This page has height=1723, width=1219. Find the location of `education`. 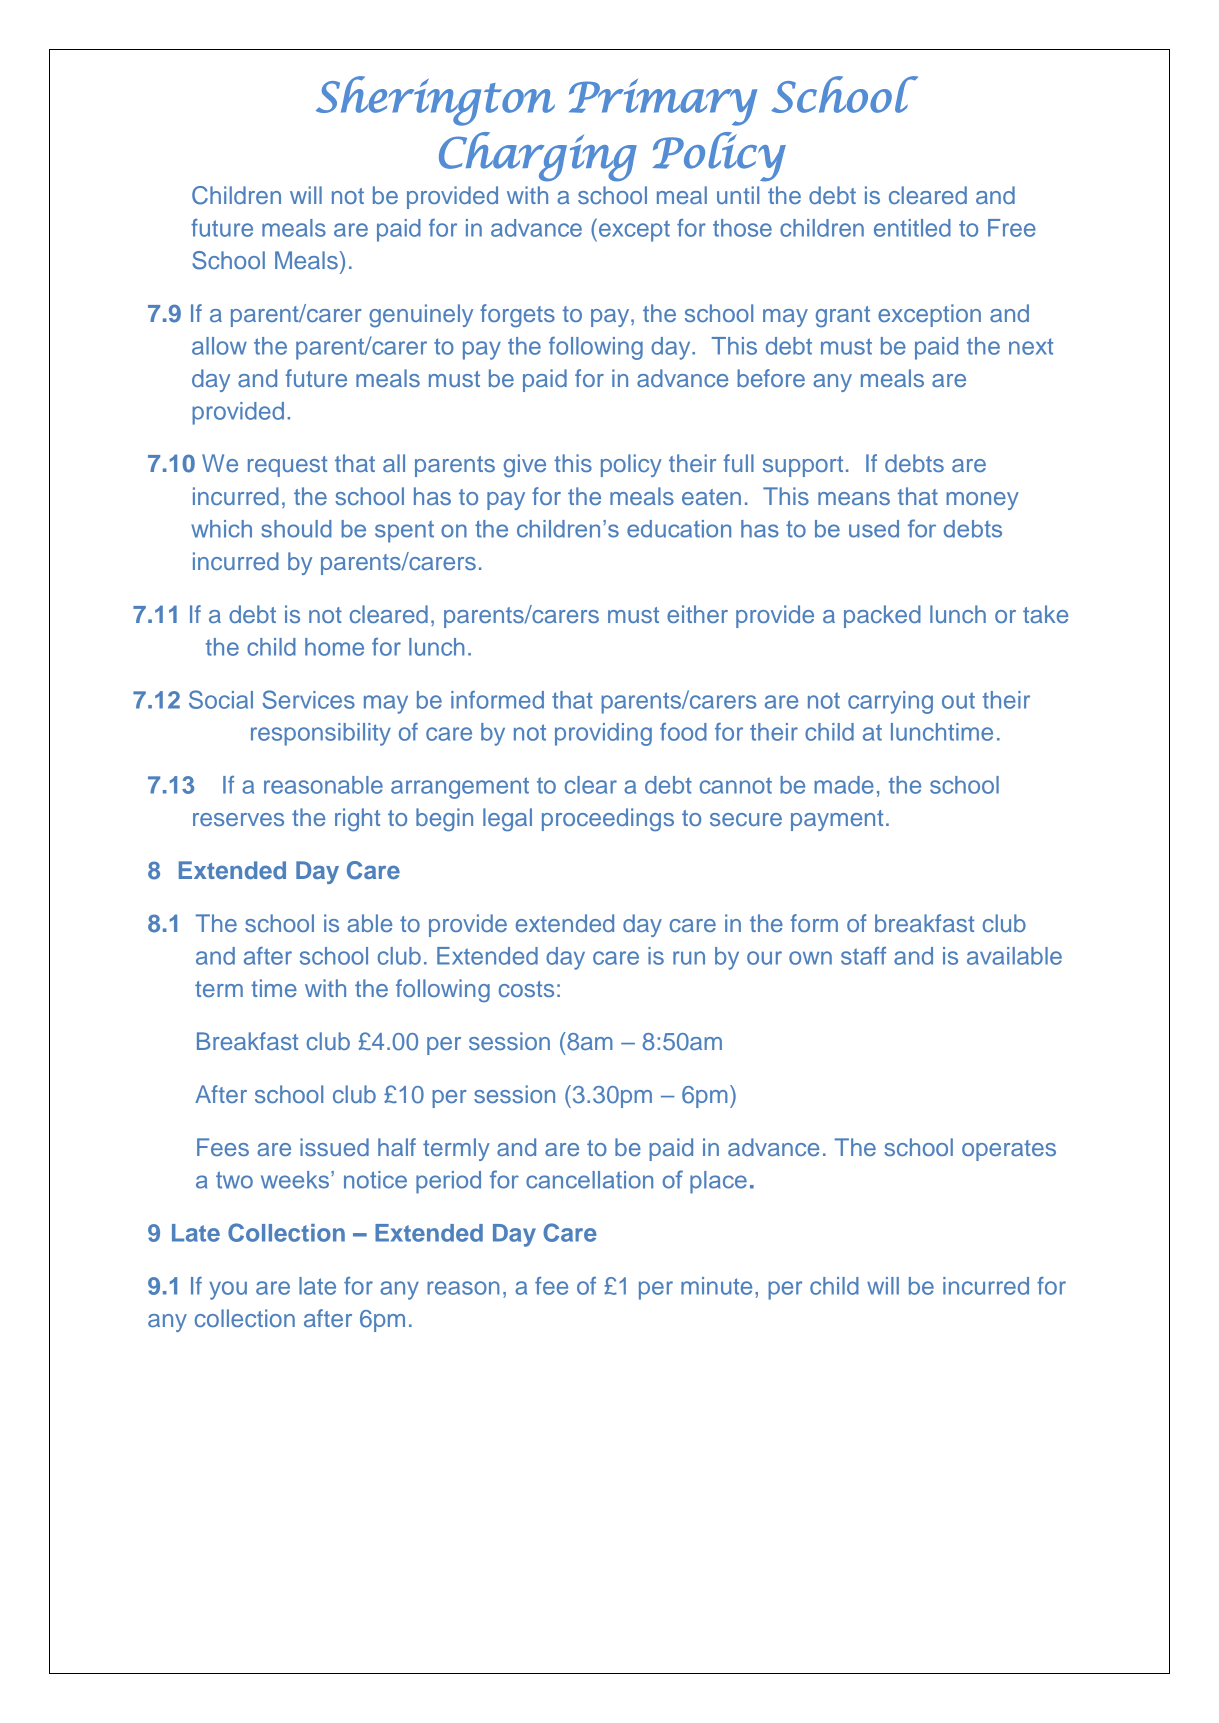

education is located at coordinates (679, 529).
